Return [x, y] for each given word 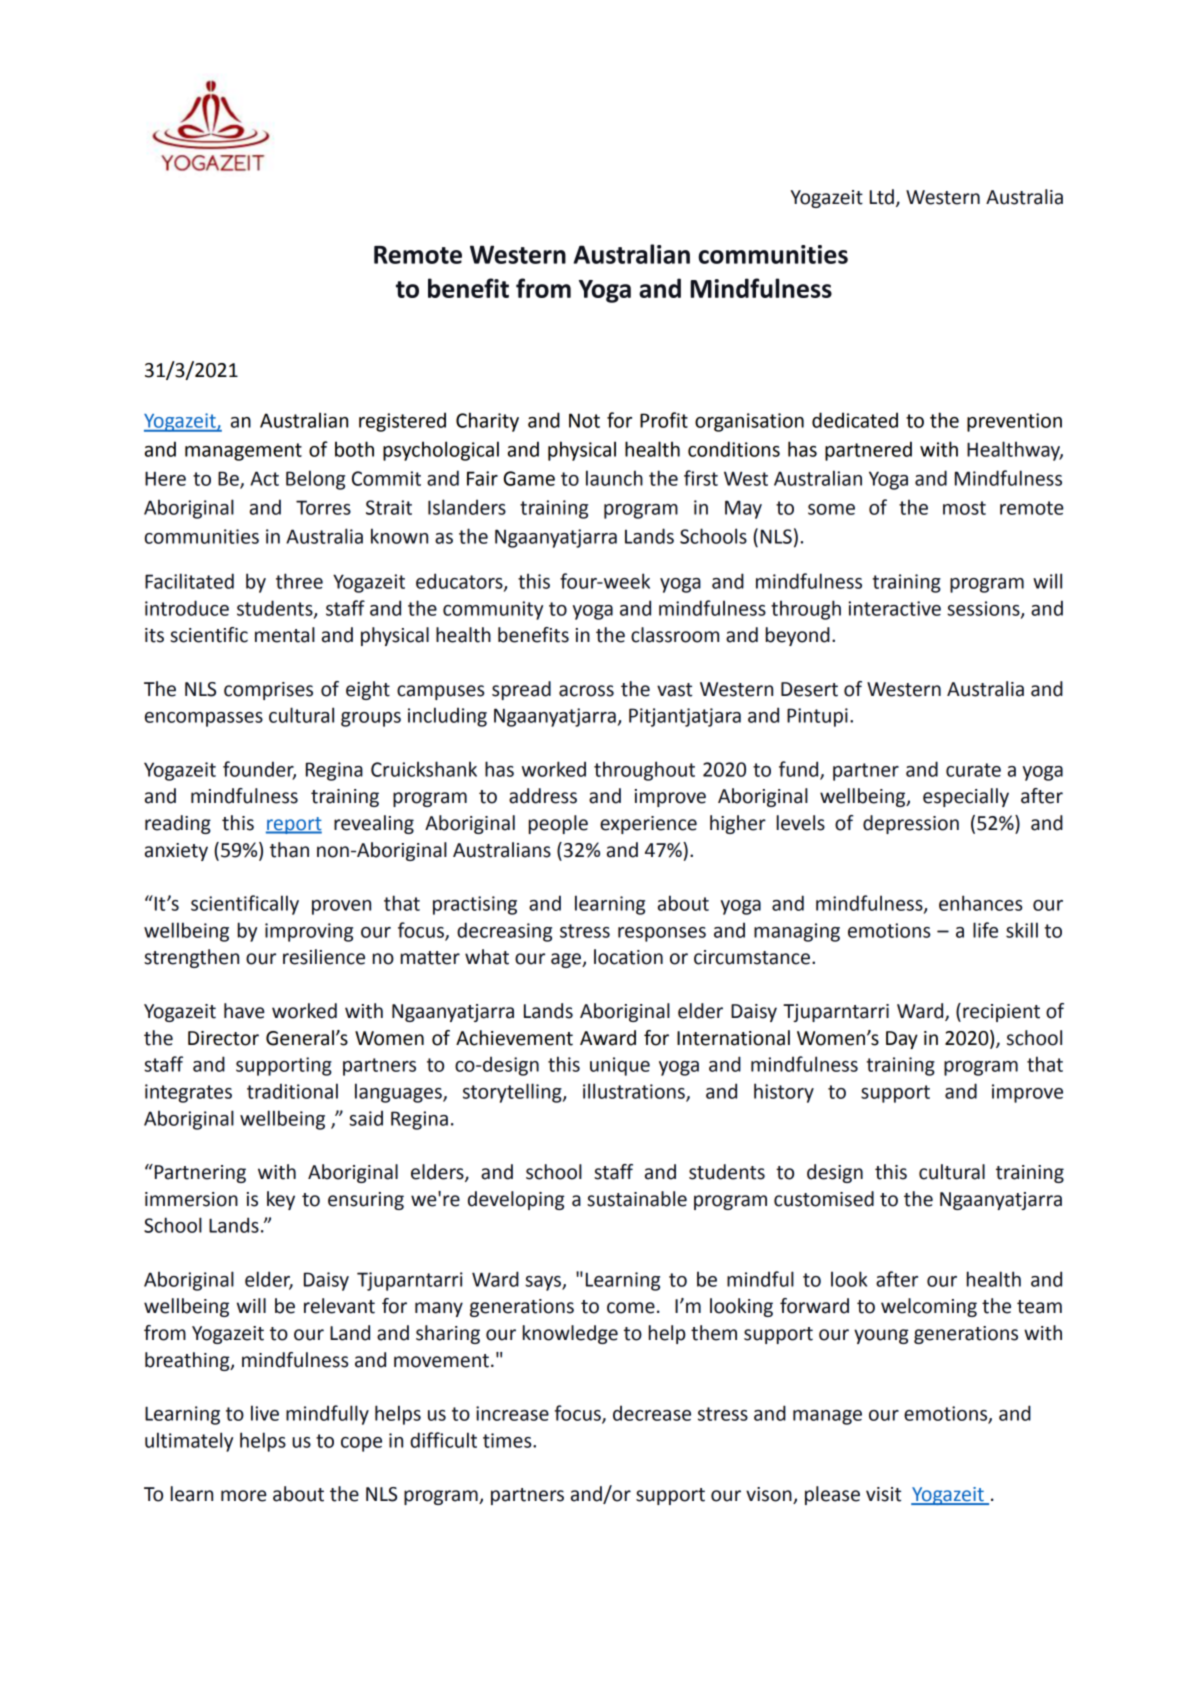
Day [902, 1040]
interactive [894, 608]
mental [285, 635]
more [244, 1496]
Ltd [882, 197]
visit [883, 1494]
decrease [652, 1413]
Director [223, 1038]
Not [584, 420]
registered [402, 422]
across [586, 691]
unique [620, 1066]
